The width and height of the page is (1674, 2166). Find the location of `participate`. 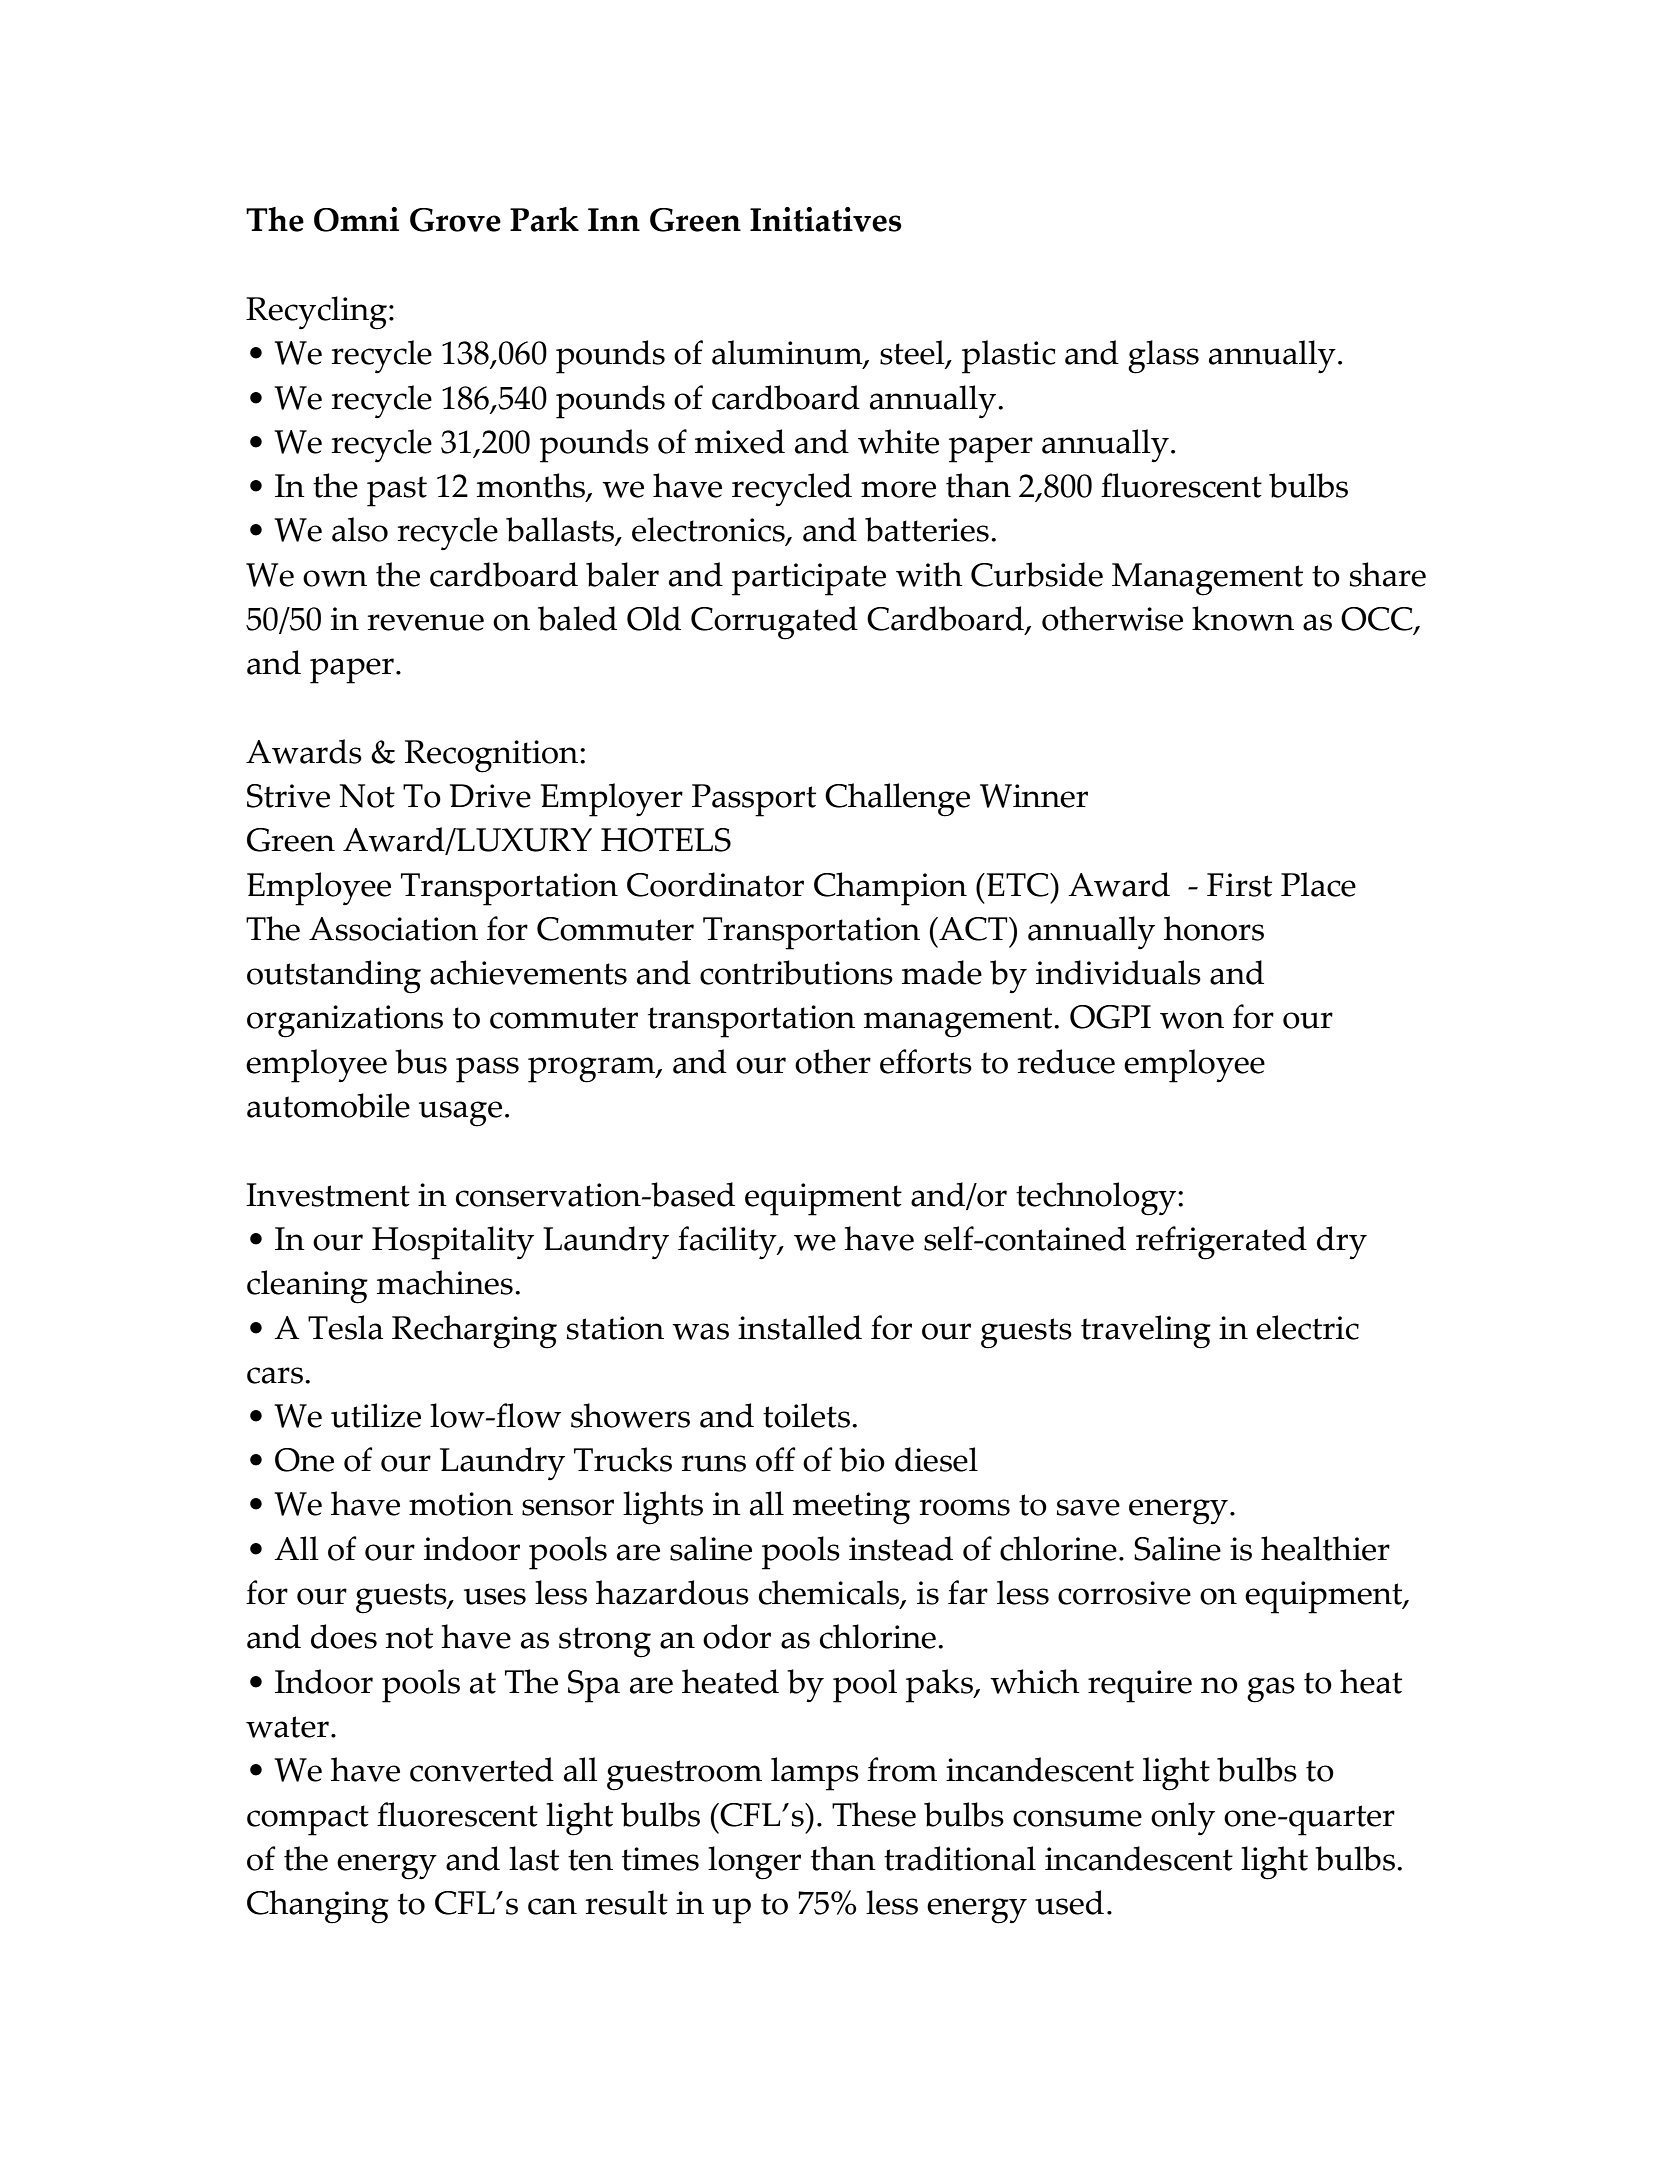

participate is located at coordinates (809, 579).
